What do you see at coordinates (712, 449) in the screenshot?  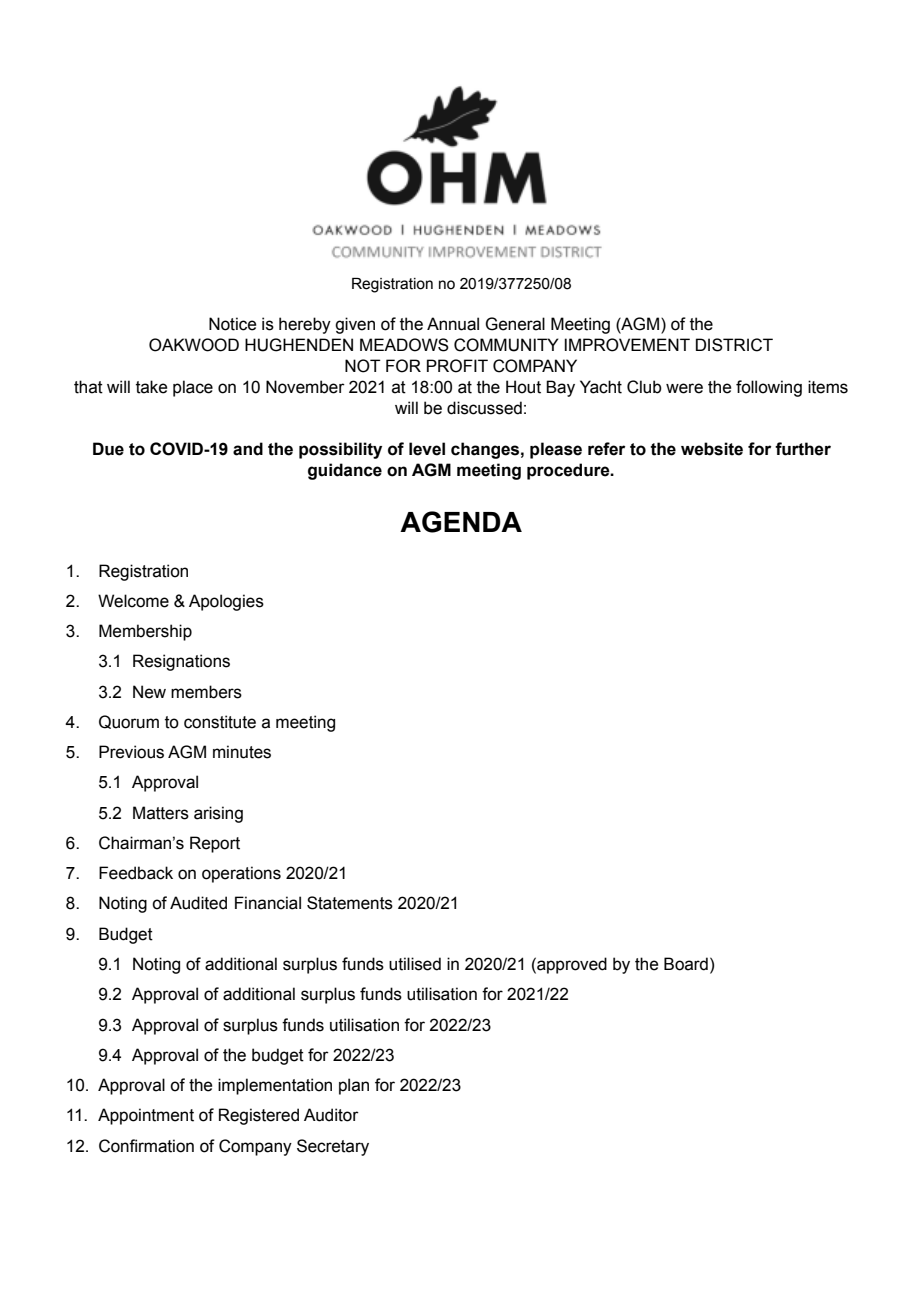 I see `website` at bounding box center [712, 449].
